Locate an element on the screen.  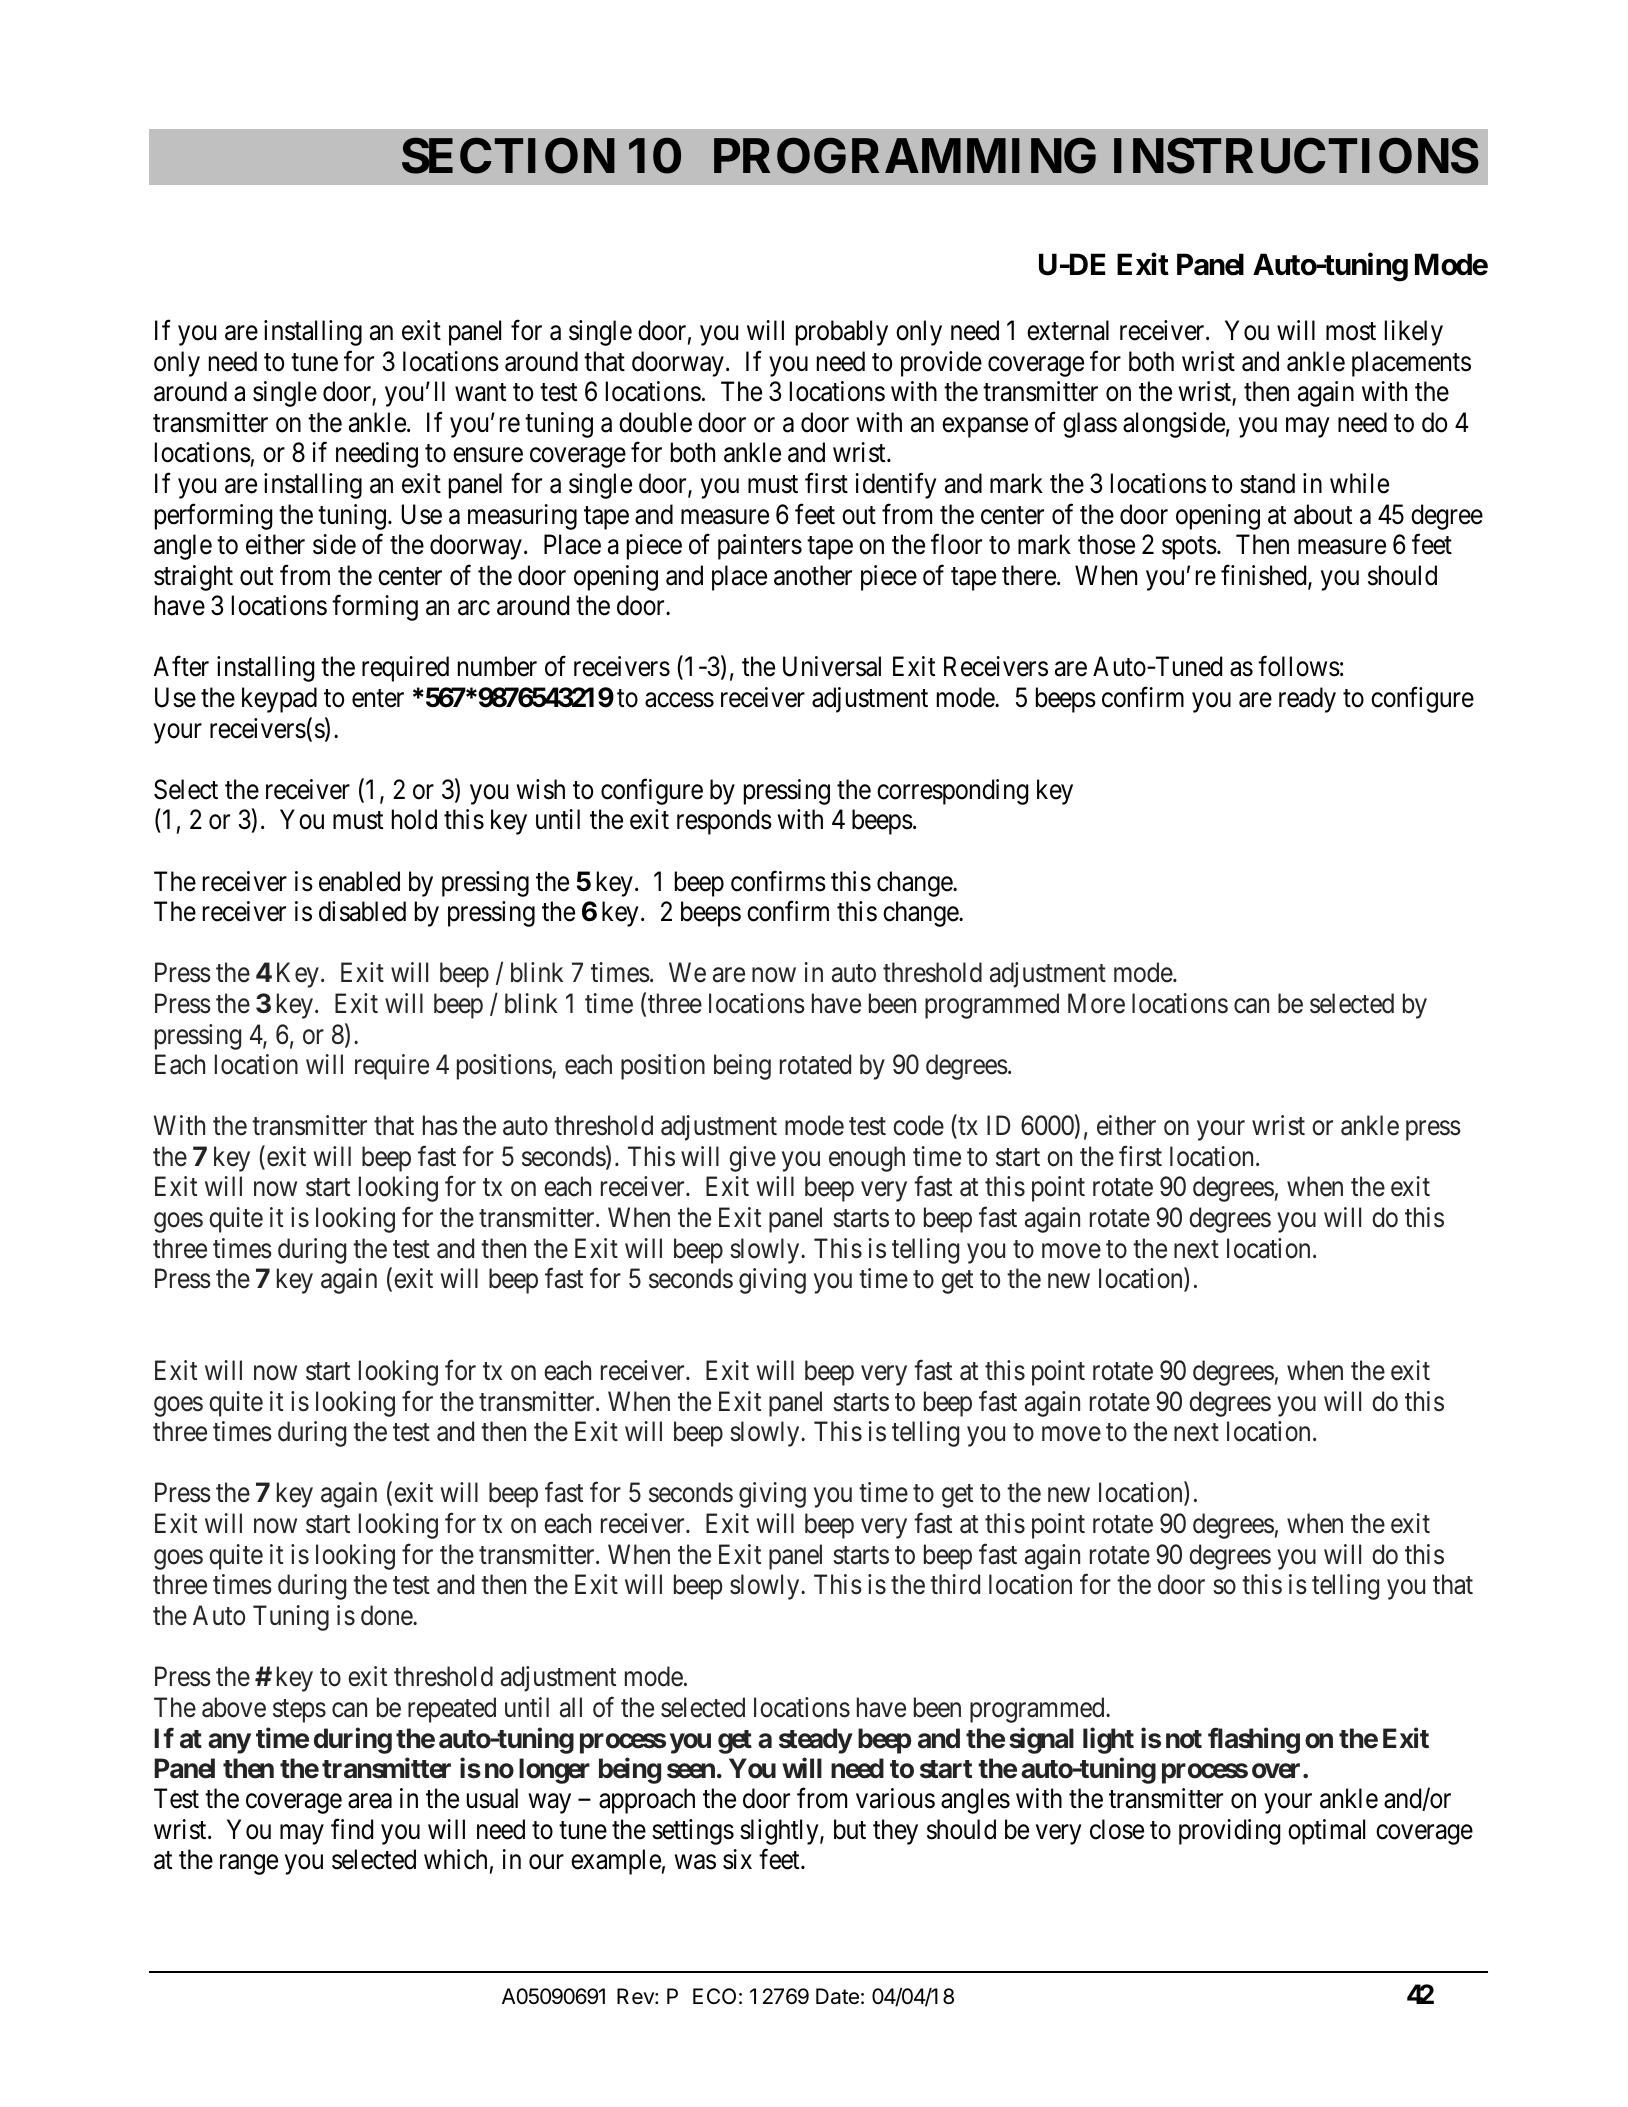
PROGRAMMING is located at coordinates (905, 156).
